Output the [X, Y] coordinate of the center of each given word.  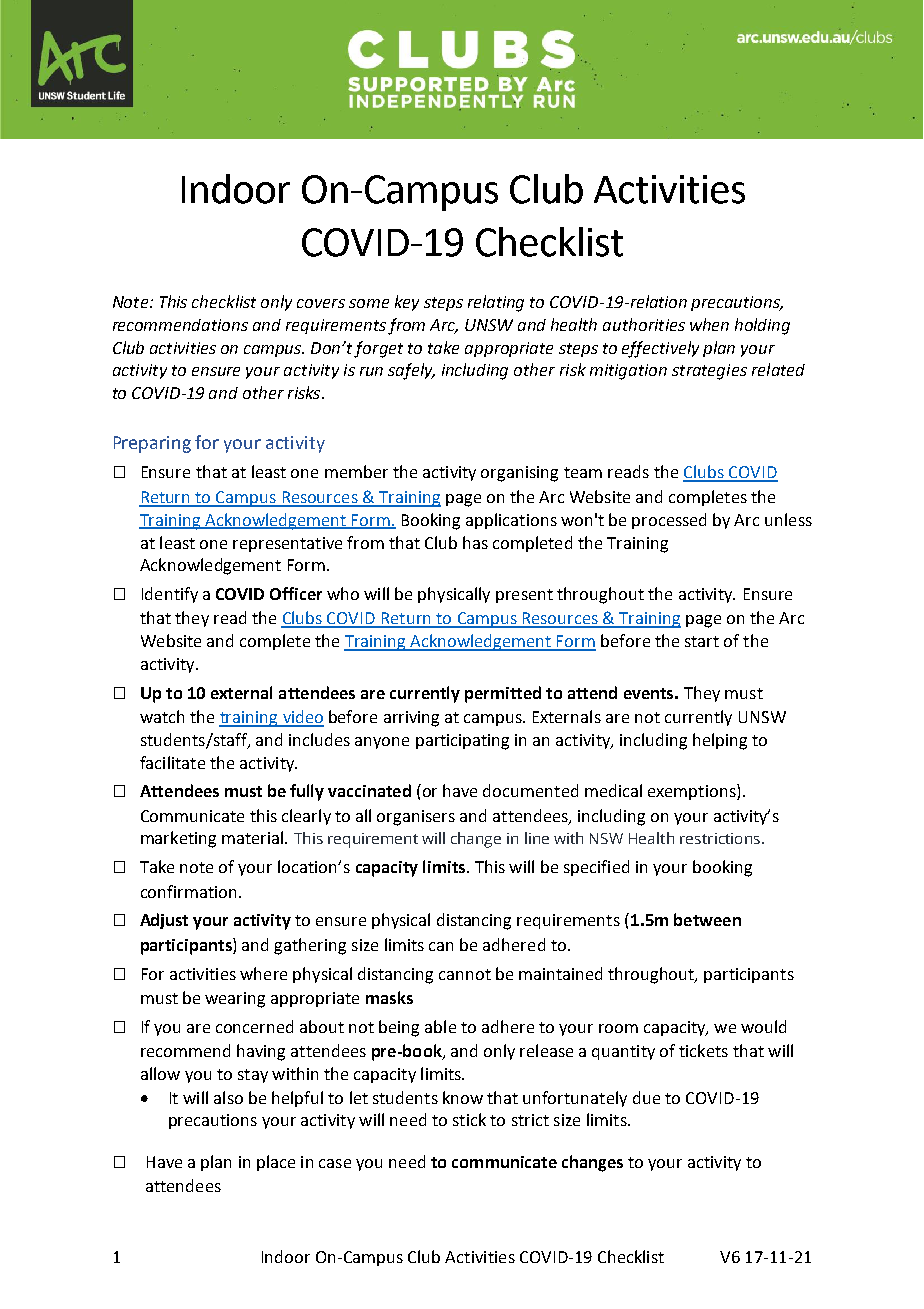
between [707, 919]
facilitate [172, 762]
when [709, 324]
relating [496, 303]
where [263, 973]
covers [321, 303]
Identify [170, 595]
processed [669, 521]
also [228, 1097]
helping [720, 741]
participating [462, 742]
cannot [465, 974]
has [475, 542]
